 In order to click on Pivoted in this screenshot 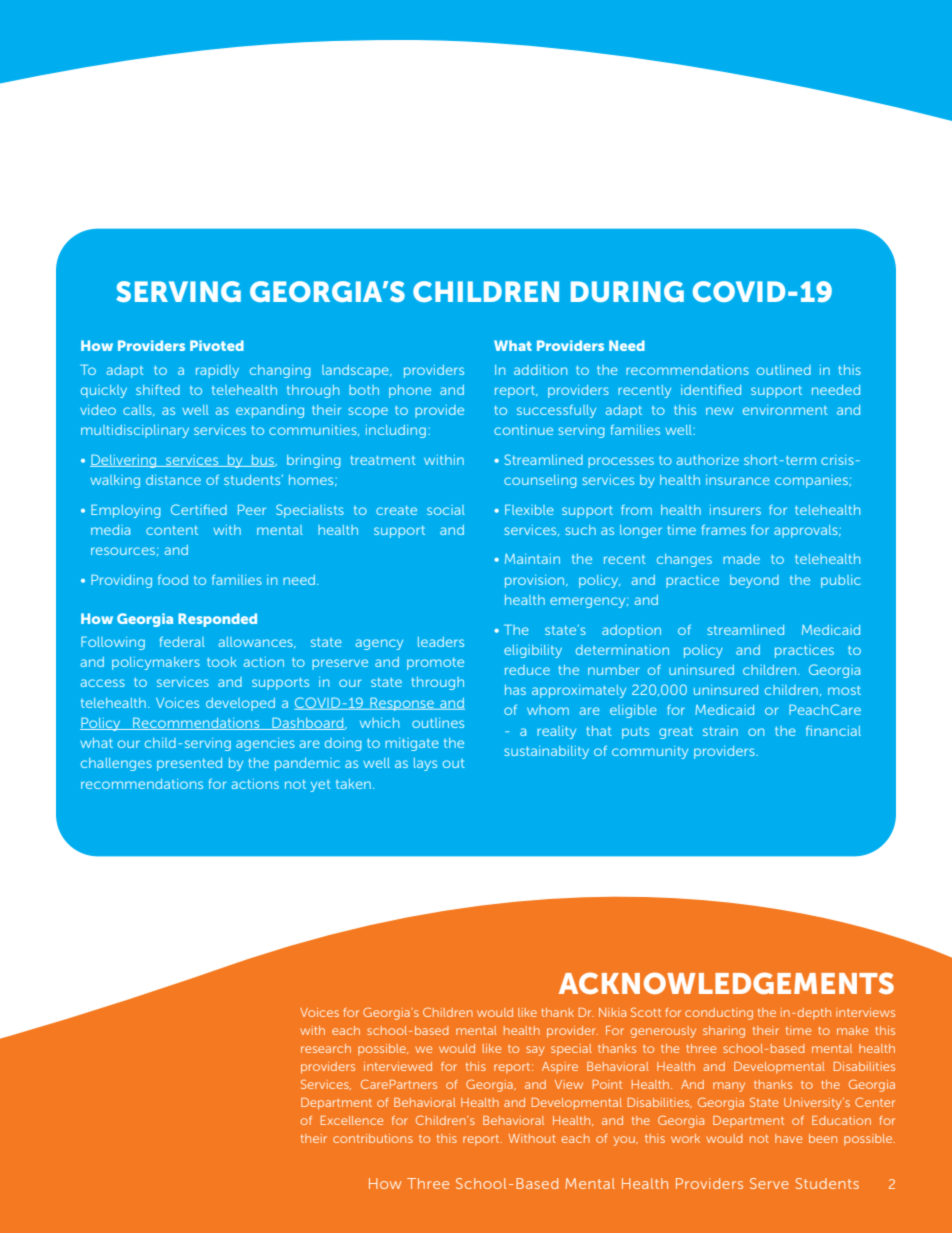, I will do `click(217, 345)`.
